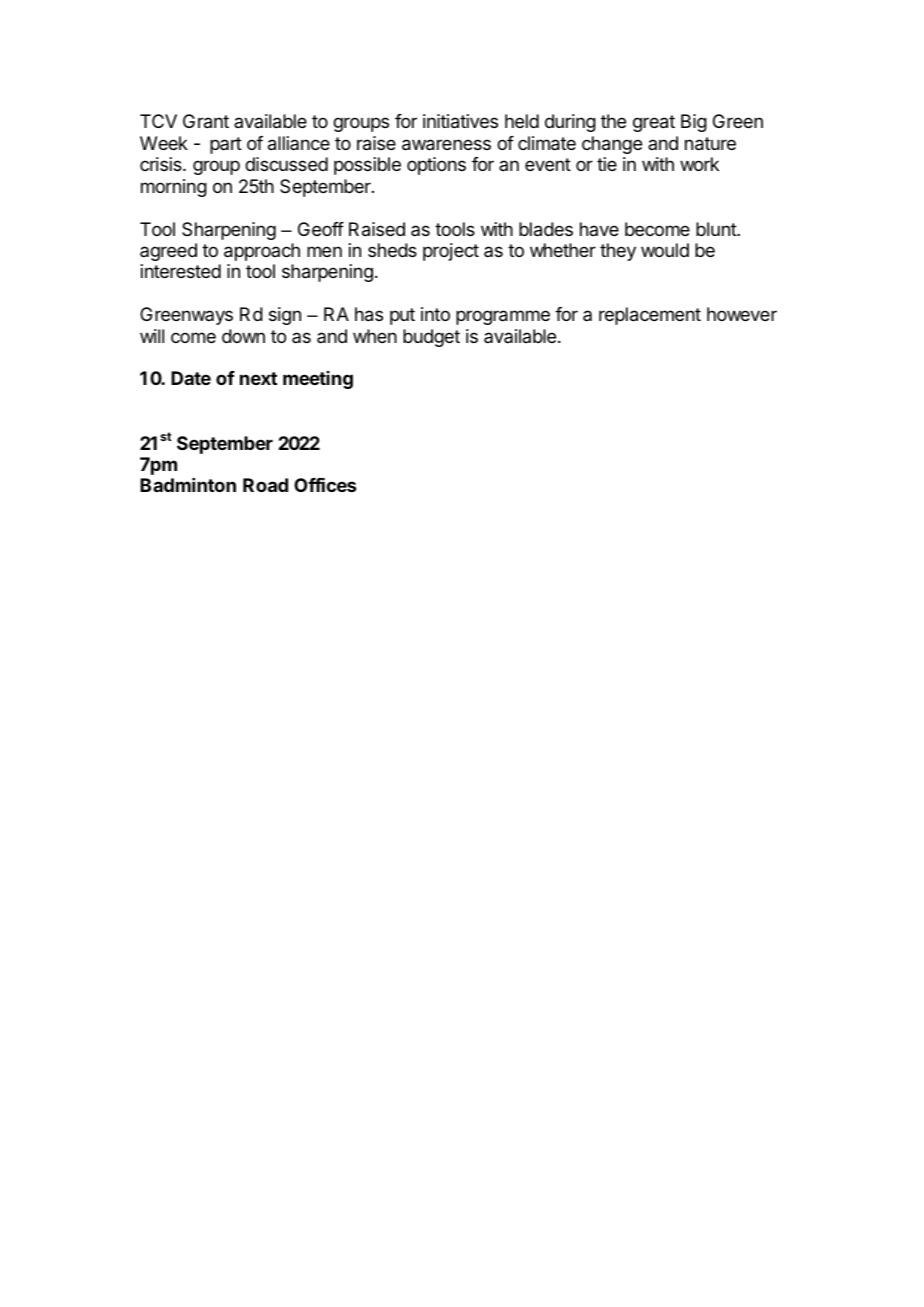 The height and width of the screenshot is (1307, 924). What do you see at coordinates (318, 380) in the screenshot?
I see `meeting` at bounding box center [318, 380].
